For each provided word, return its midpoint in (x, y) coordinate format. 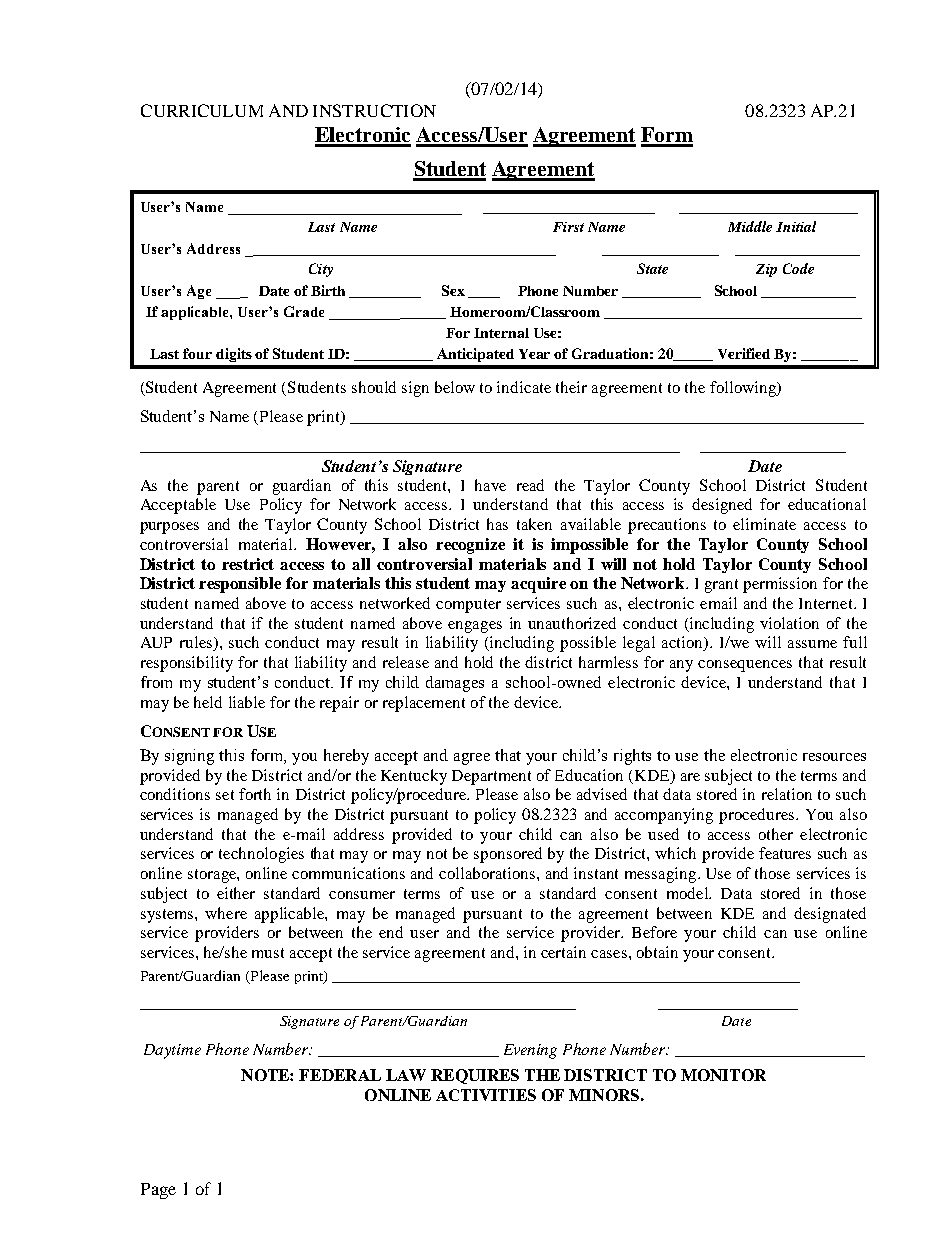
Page (158, 1191)
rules (197, 643)
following (744, 389)
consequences (745, 666)
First (568, 227)
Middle (750, 226)
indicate (524, 387)
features (785, 853)
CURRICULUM (202, 110)
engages (475, 627)
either (236, 893)
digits (234, 355)
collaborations (488, 873)
